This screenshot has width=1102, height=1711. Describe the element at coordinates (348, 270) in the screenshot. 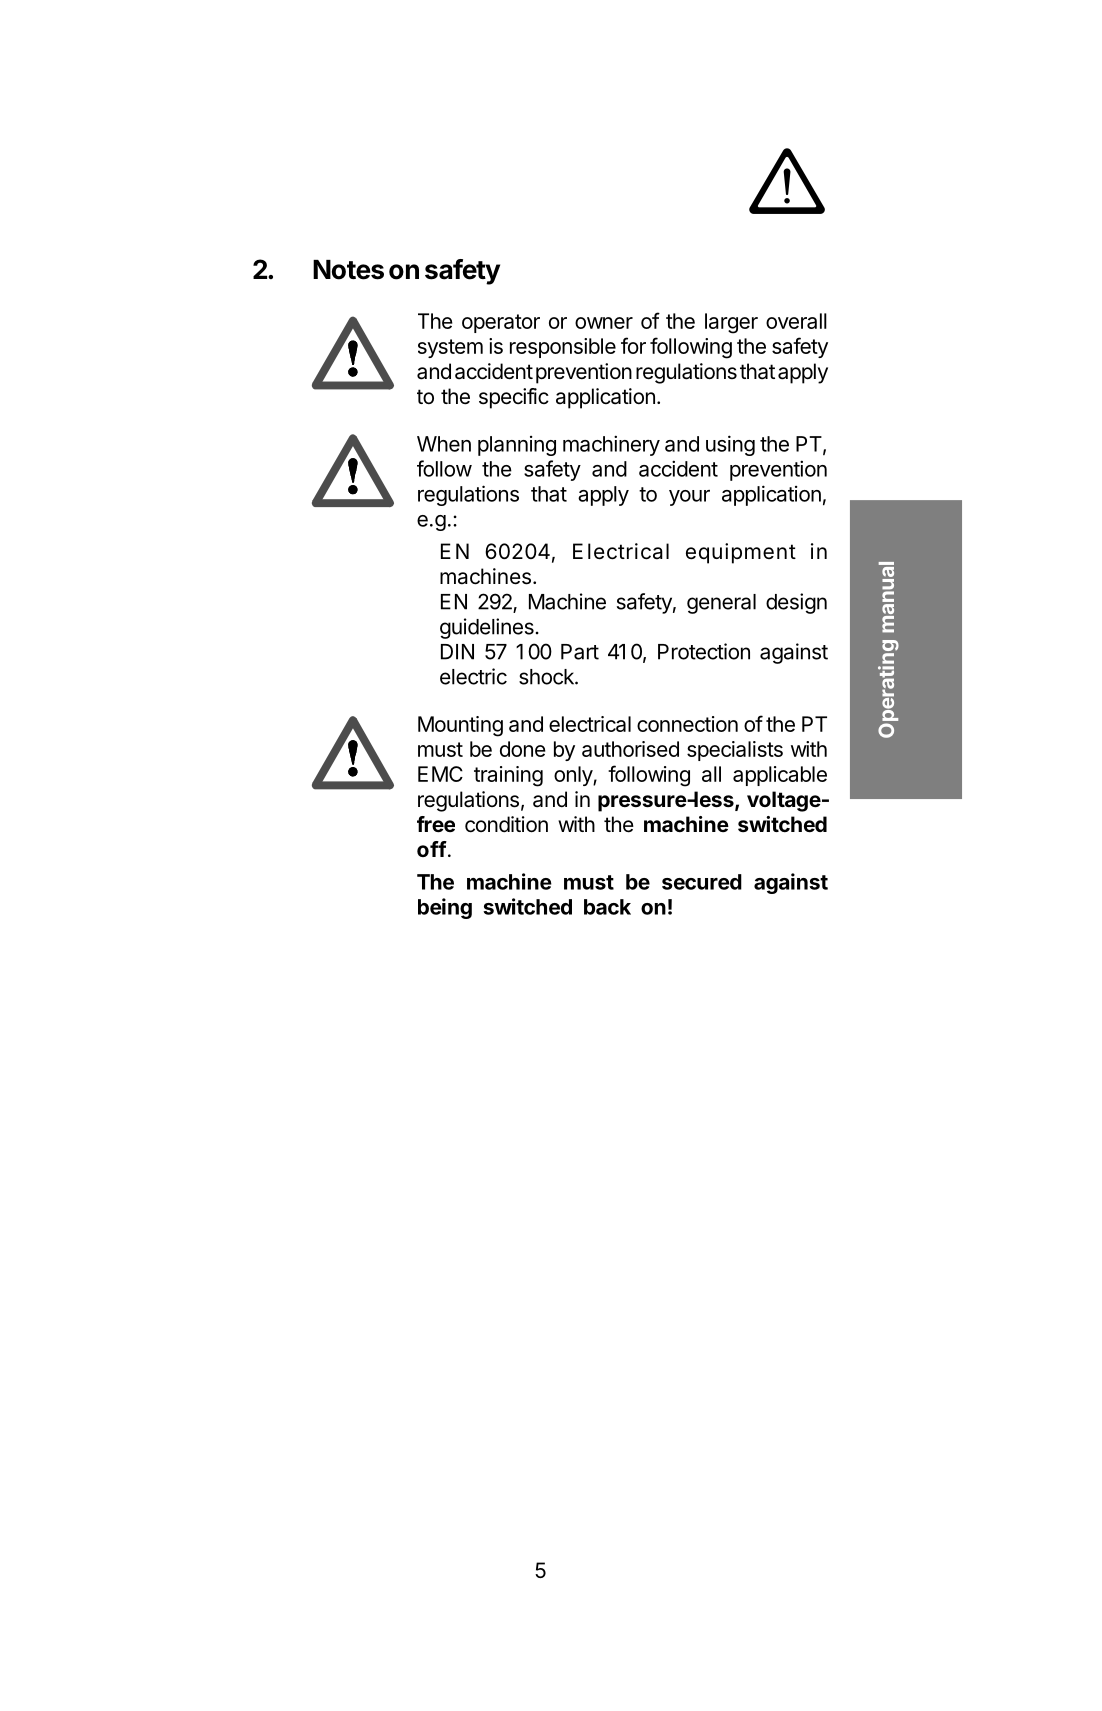

I see `Notes` at that location.
